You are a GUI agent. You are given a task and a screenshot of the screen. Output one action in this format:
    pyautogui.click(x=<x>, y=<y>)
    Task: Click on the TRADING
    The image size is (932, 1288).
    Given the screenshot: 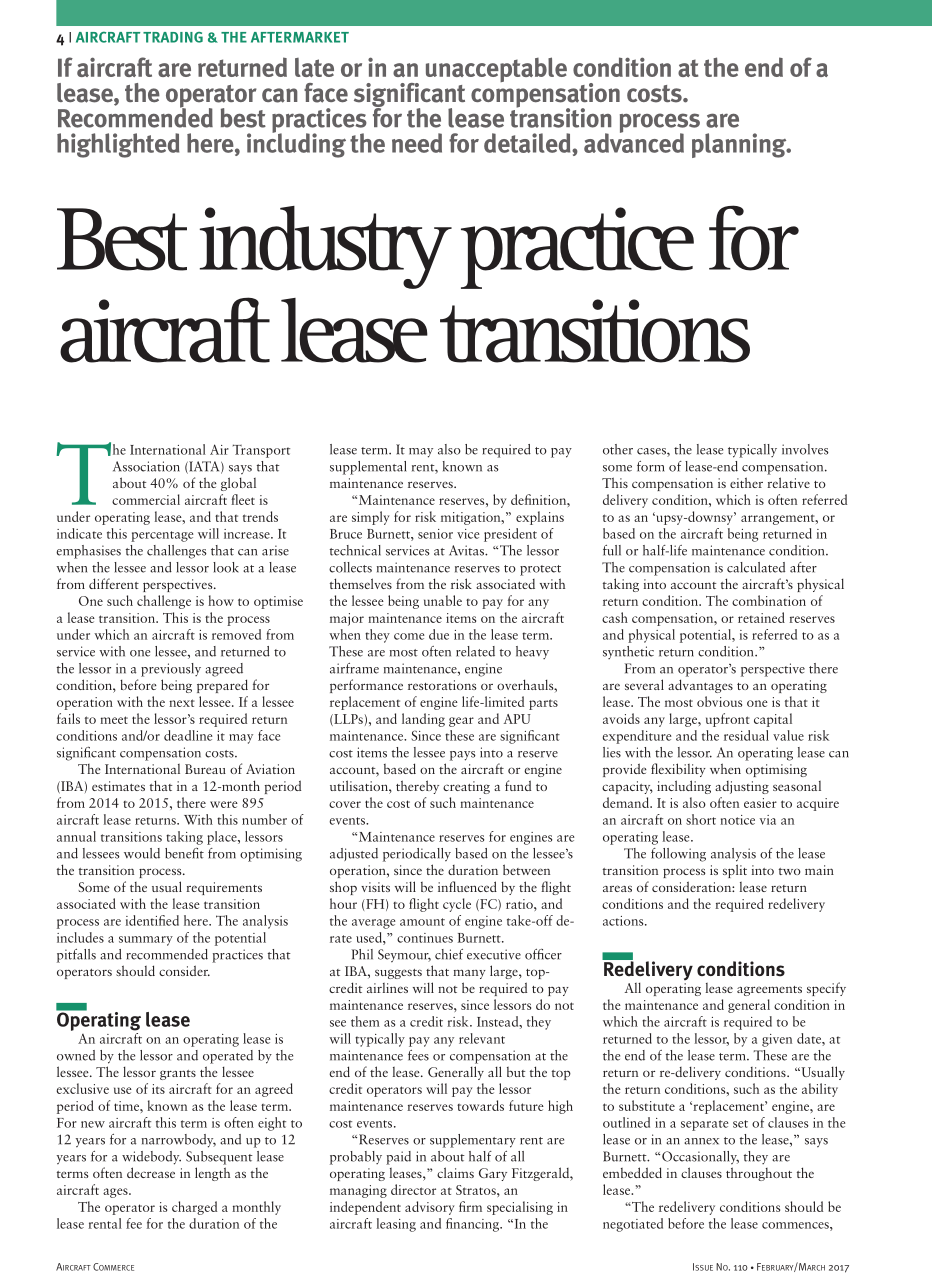 What is the action you would take?
    pyautogui.click(x=173, y=37)
